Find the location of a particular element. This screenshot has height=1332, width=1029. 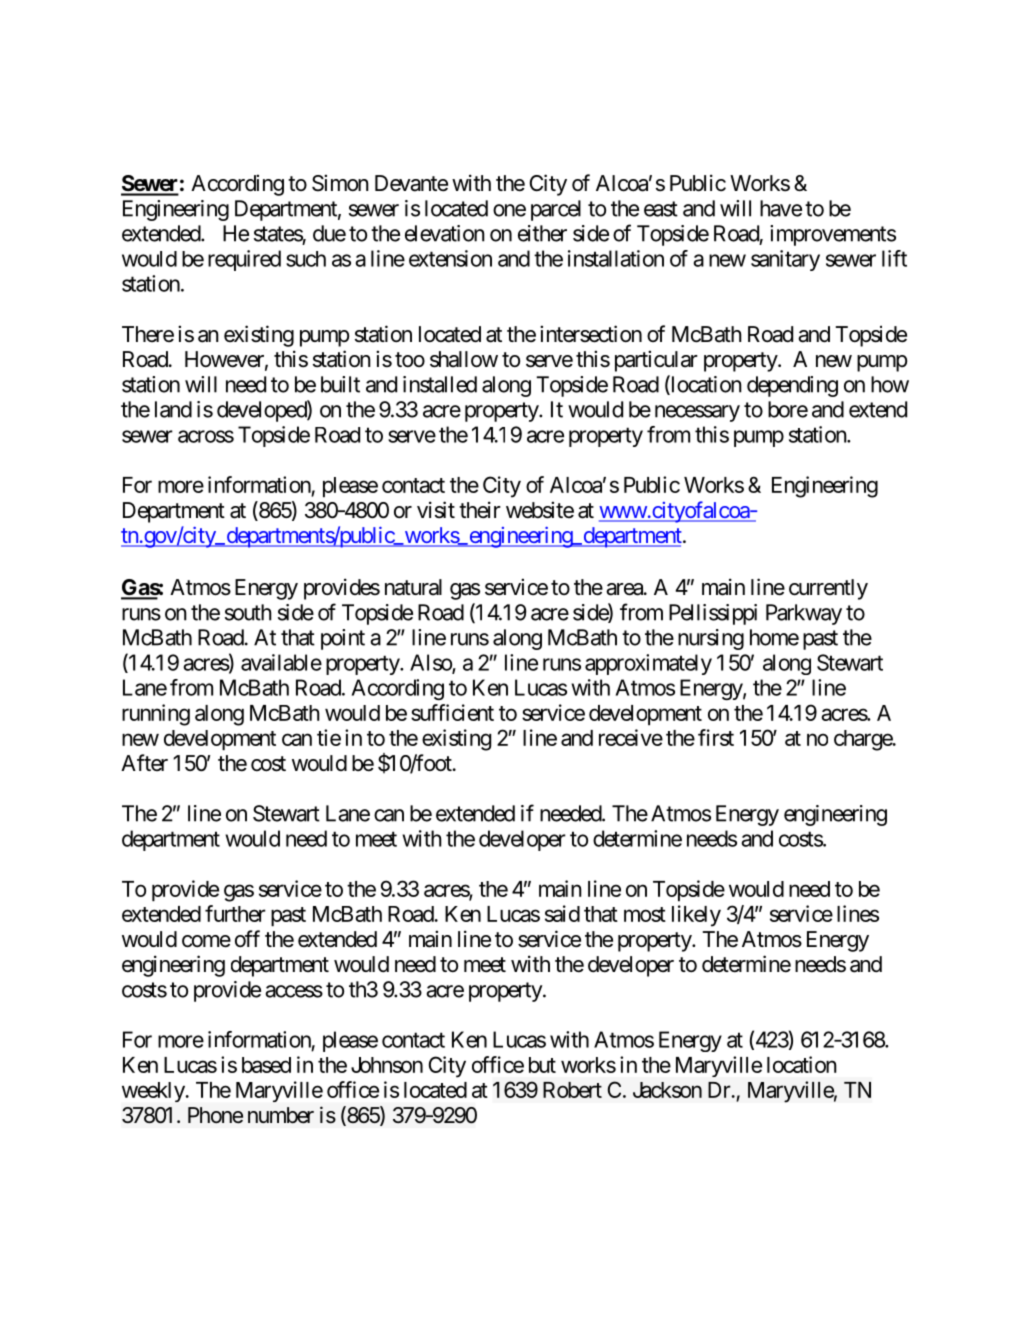

land is located at coordinates (173, 409).
